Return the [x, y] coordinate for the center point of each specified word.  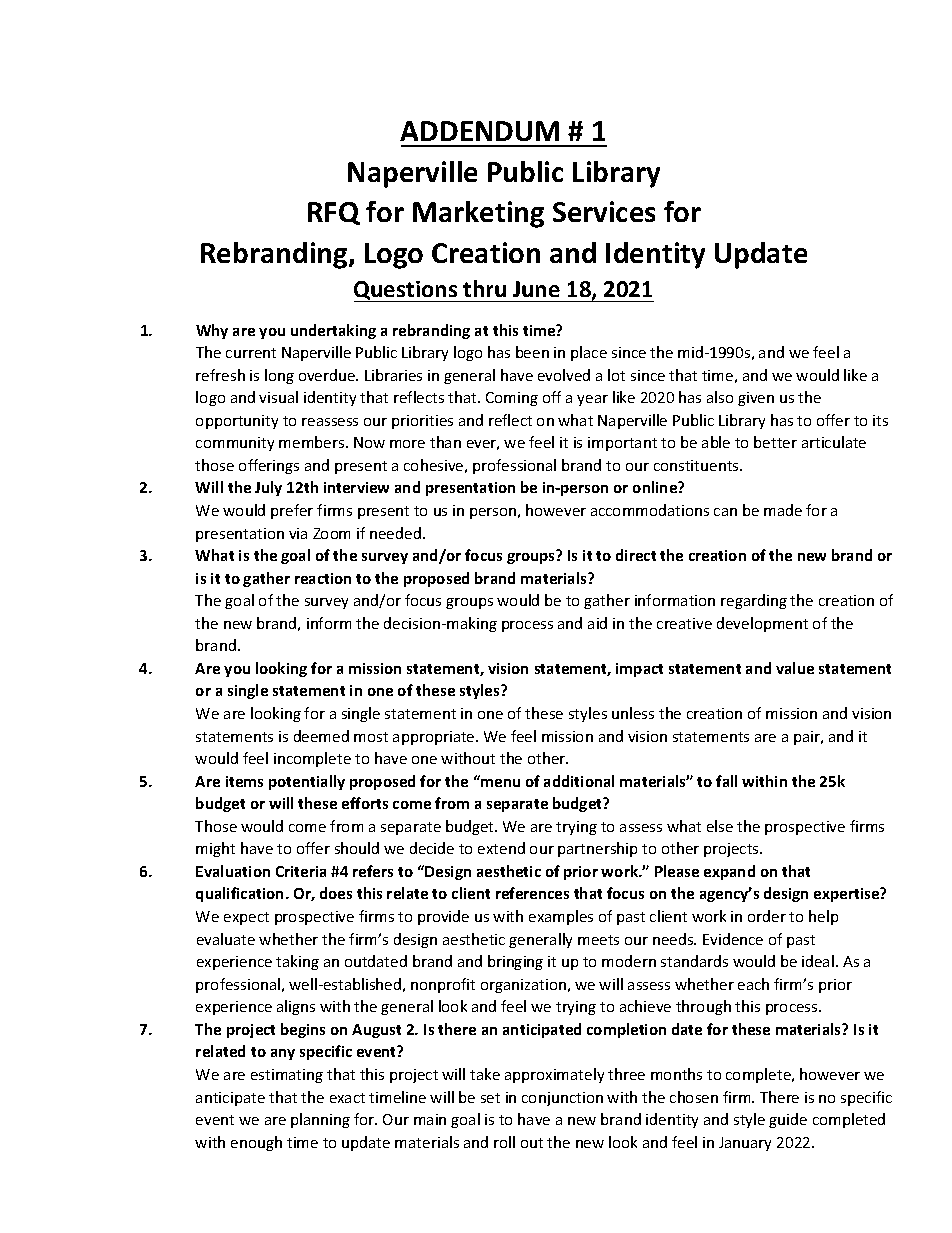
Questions [407, 291]
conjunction [562, 1099]
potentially [307, 782]
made [783, 510]
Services [604, 211]
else [720, 826]
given [756, 399]
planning [320, 1120]
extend [501, 848]
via [298, 533]
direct [636, 555]
